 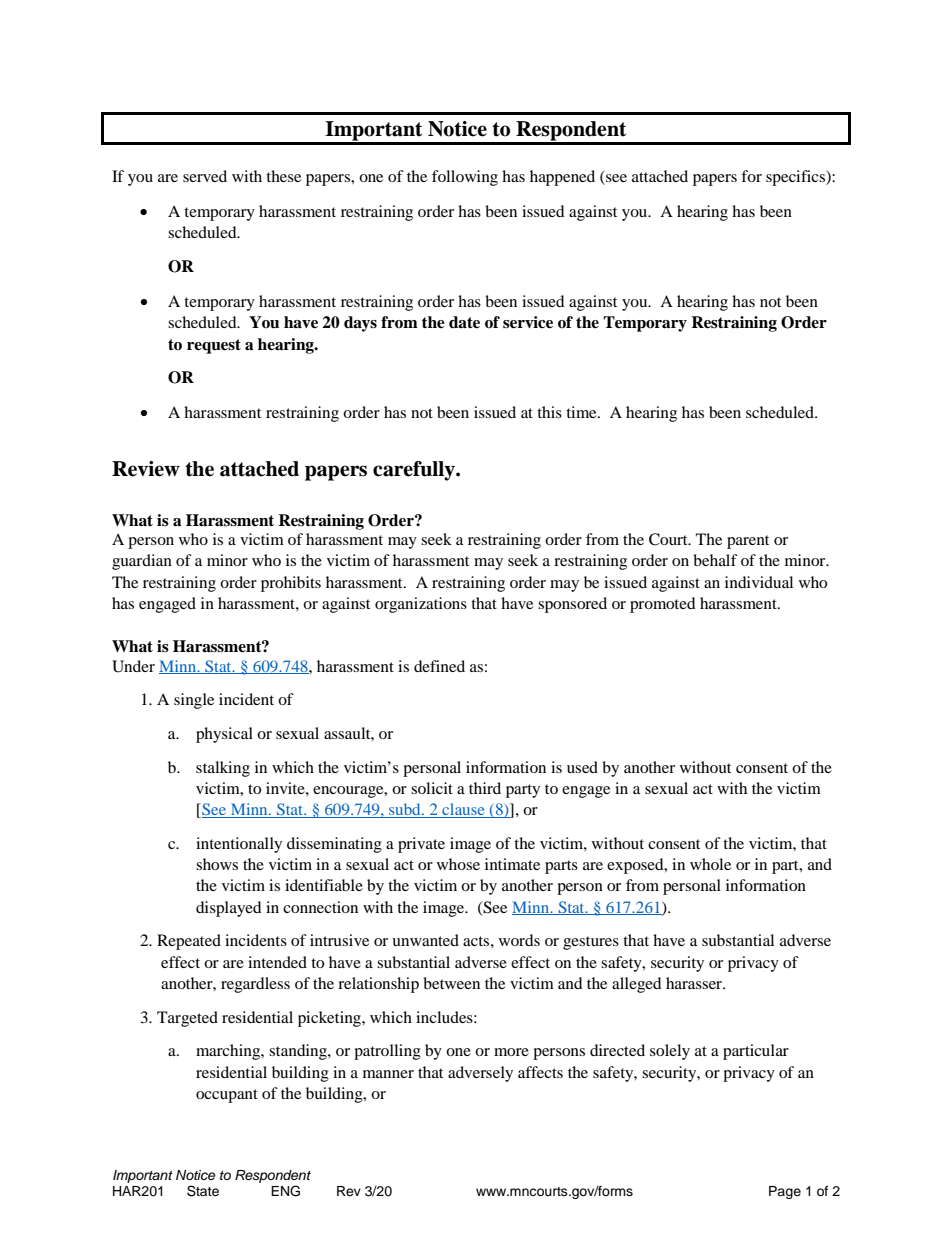 What do you see at coordinates (465, 178) in the screenshot?
I see `following` at bounding box center [465, 178].
